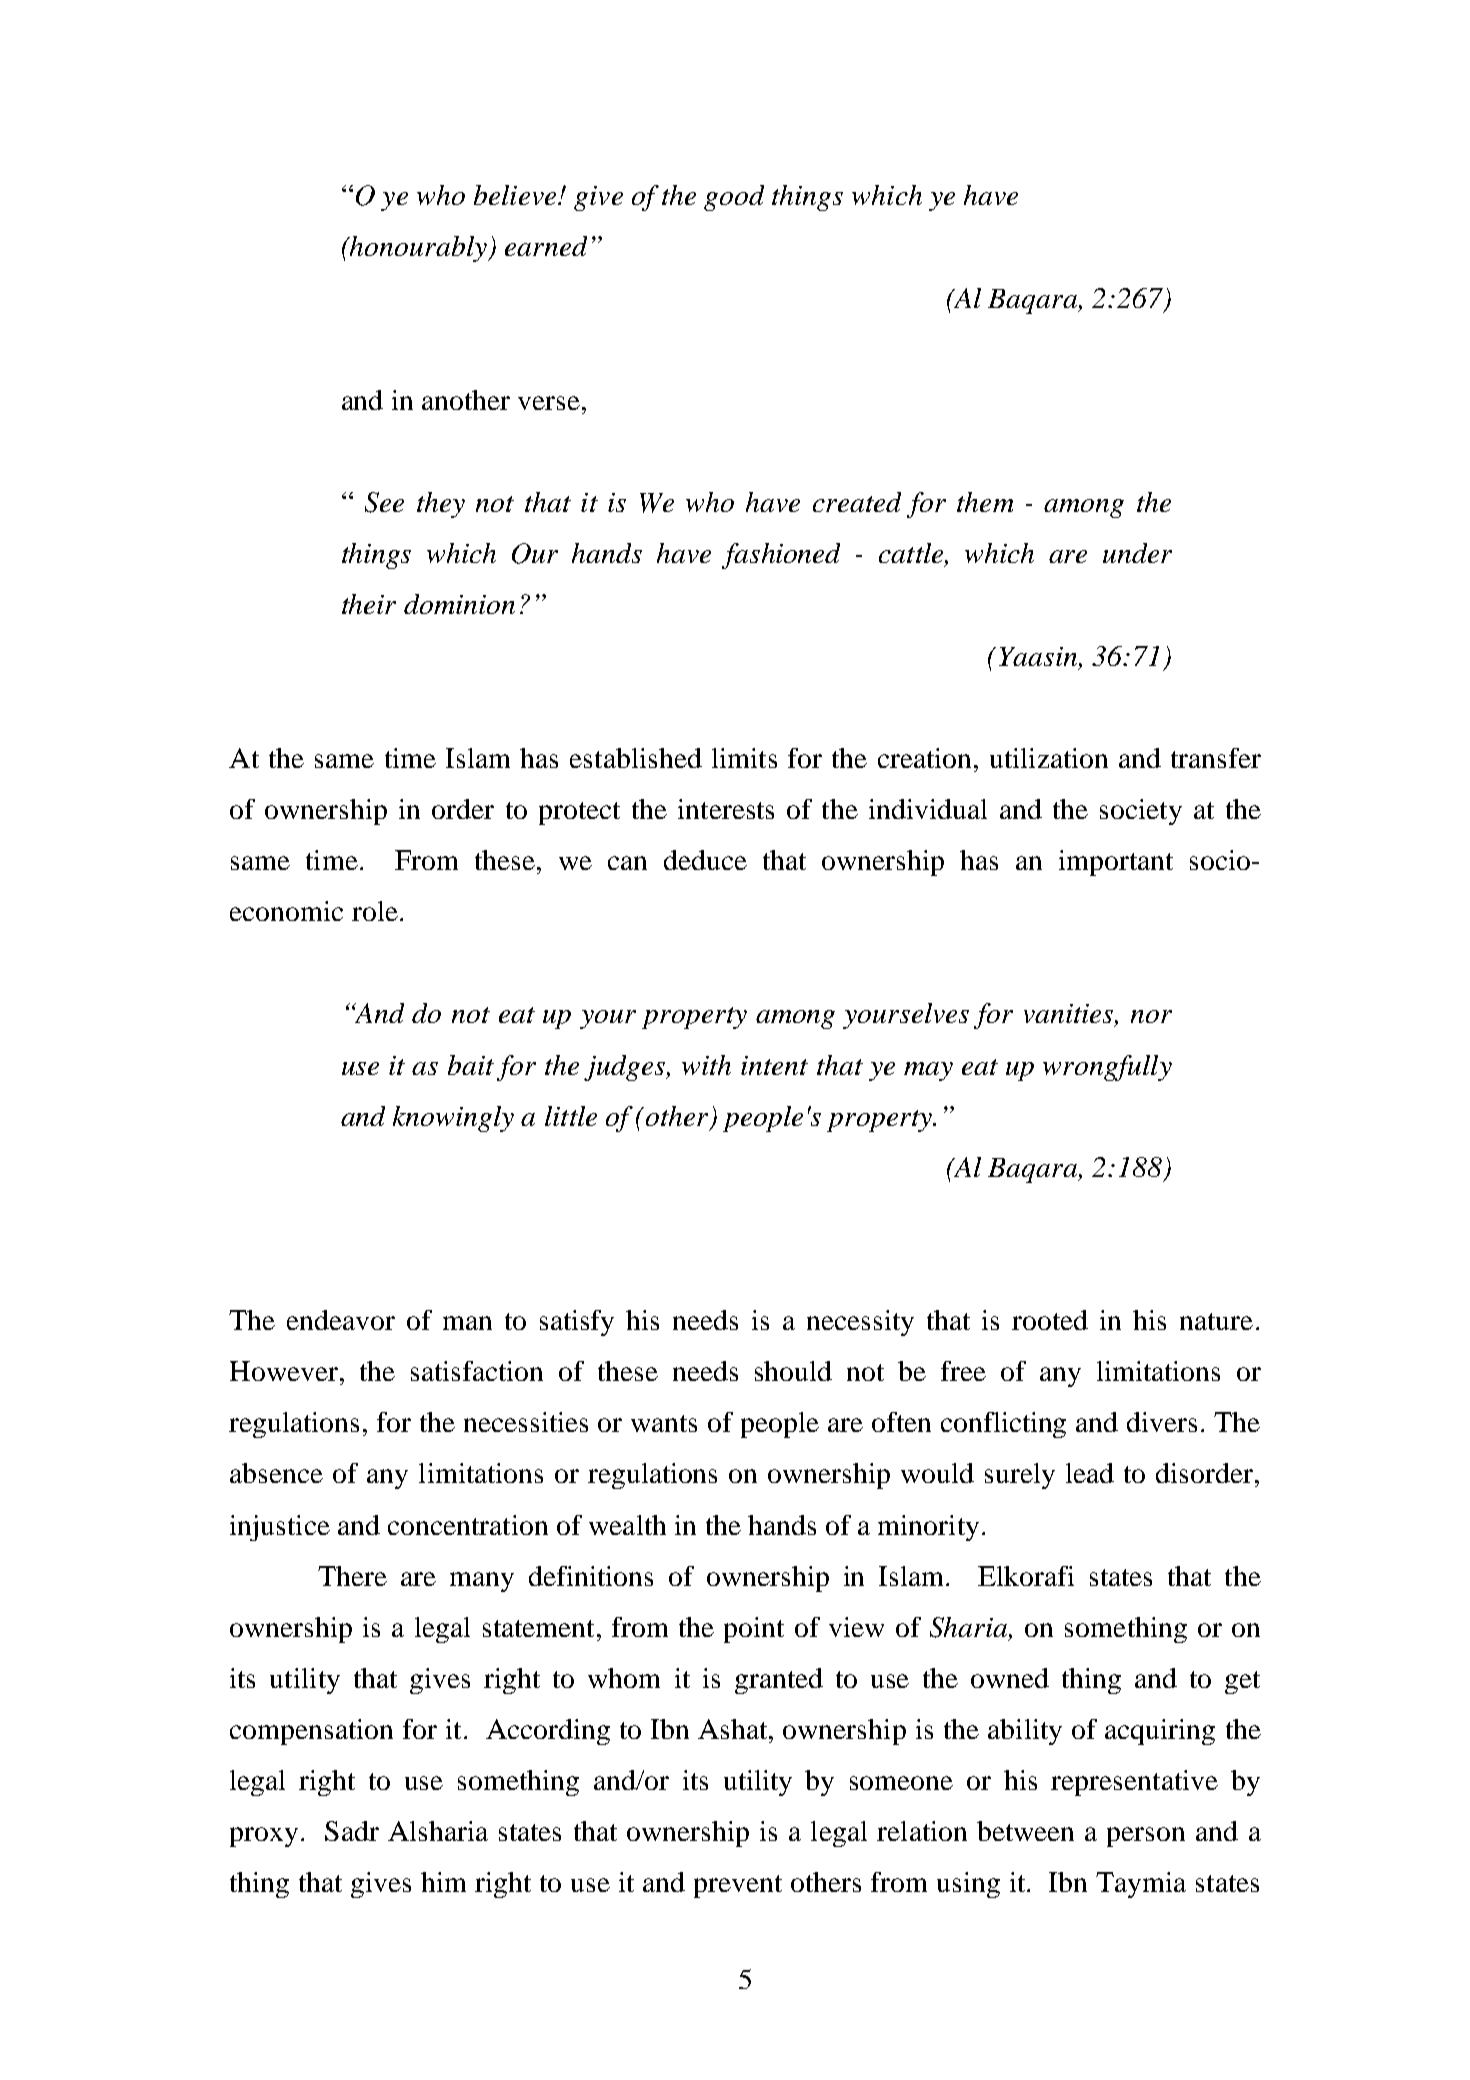 The height and width of the image is (2080, 1470). What do you see at coordinates (774, 1065) in the image?
I see `intent` at bounding box center [774, 1065].
